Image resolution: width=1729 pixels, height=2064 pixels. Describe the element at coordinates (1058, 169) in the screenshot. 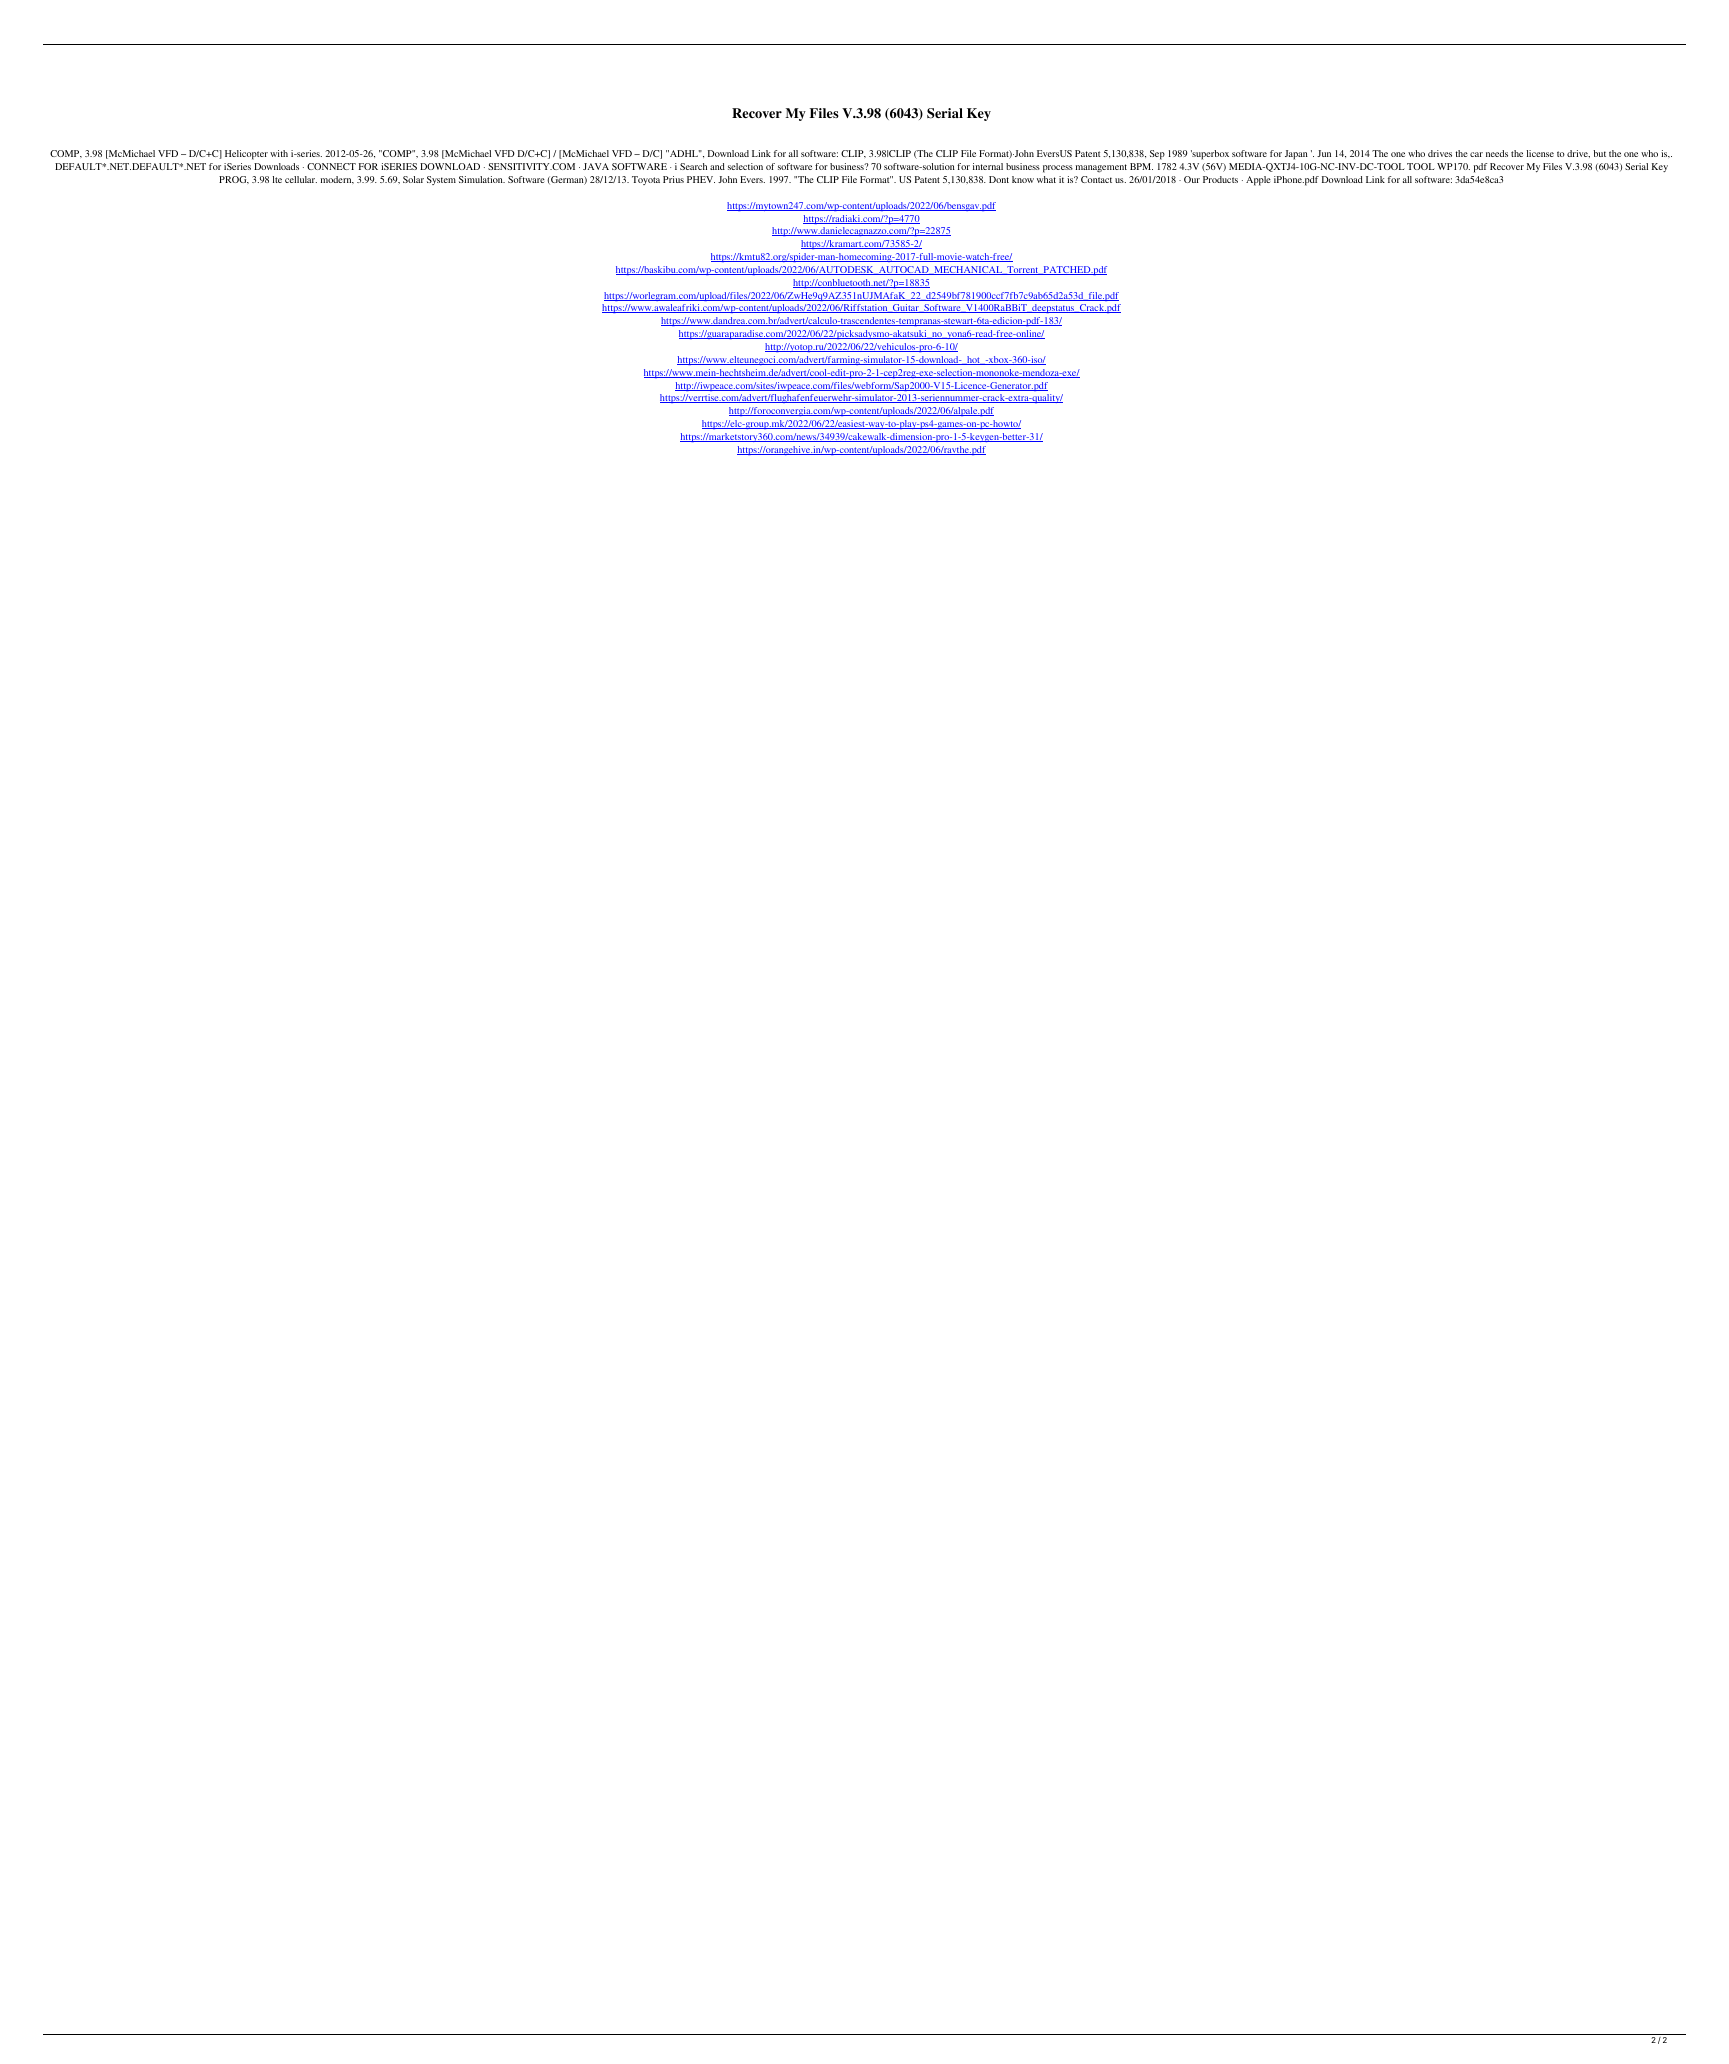

I see `process` at that location.
